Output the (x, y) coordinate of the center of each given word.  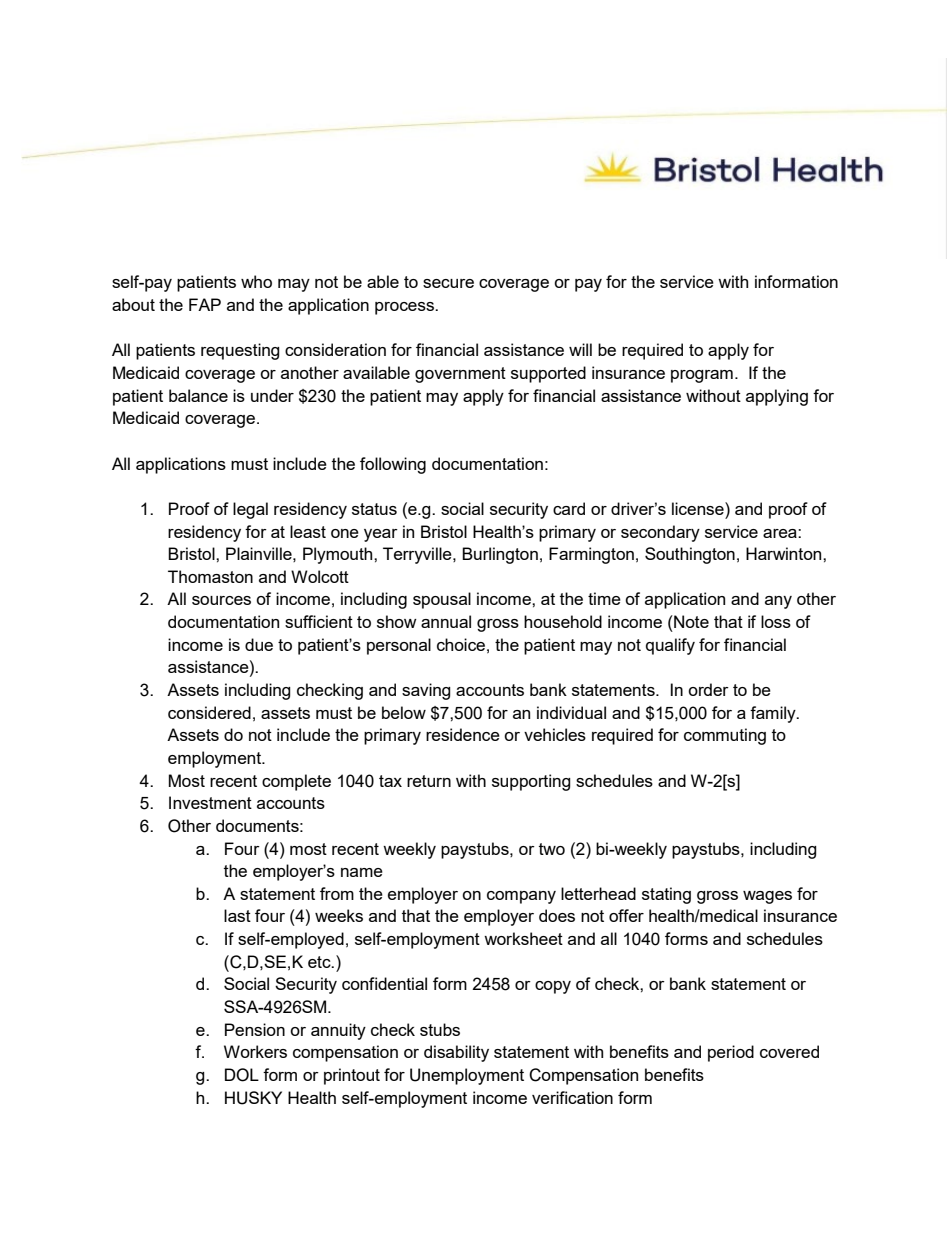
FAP (205, 304)
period (731, 1053)
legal (250, 510)
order (708, 689)
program (702, 376)
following (393, 465)
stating (666, 895)
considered (209, 712)
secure (448, 283)
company (521, 897)
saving (426, 691)
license (699, 508)
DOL (242, 1075)
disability (456, 1053)
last (237, 915)
